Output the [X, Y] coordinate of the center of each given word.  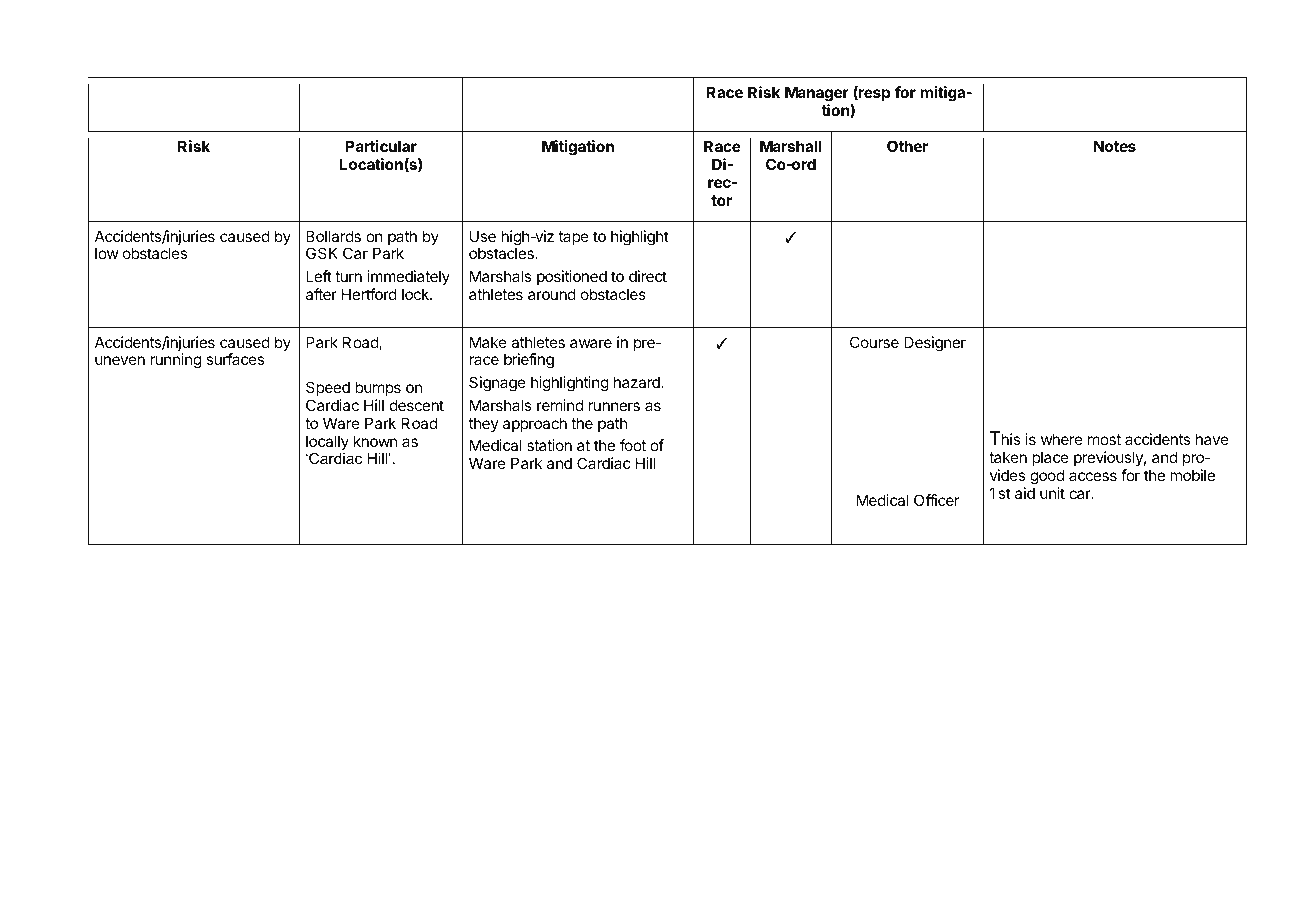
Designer [935, 344]
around [552, 294]
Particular [381, 146]
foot [633, 445]
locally [327, 444]
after [321, 294]
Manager [818, 95]
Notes [1115, 146]
